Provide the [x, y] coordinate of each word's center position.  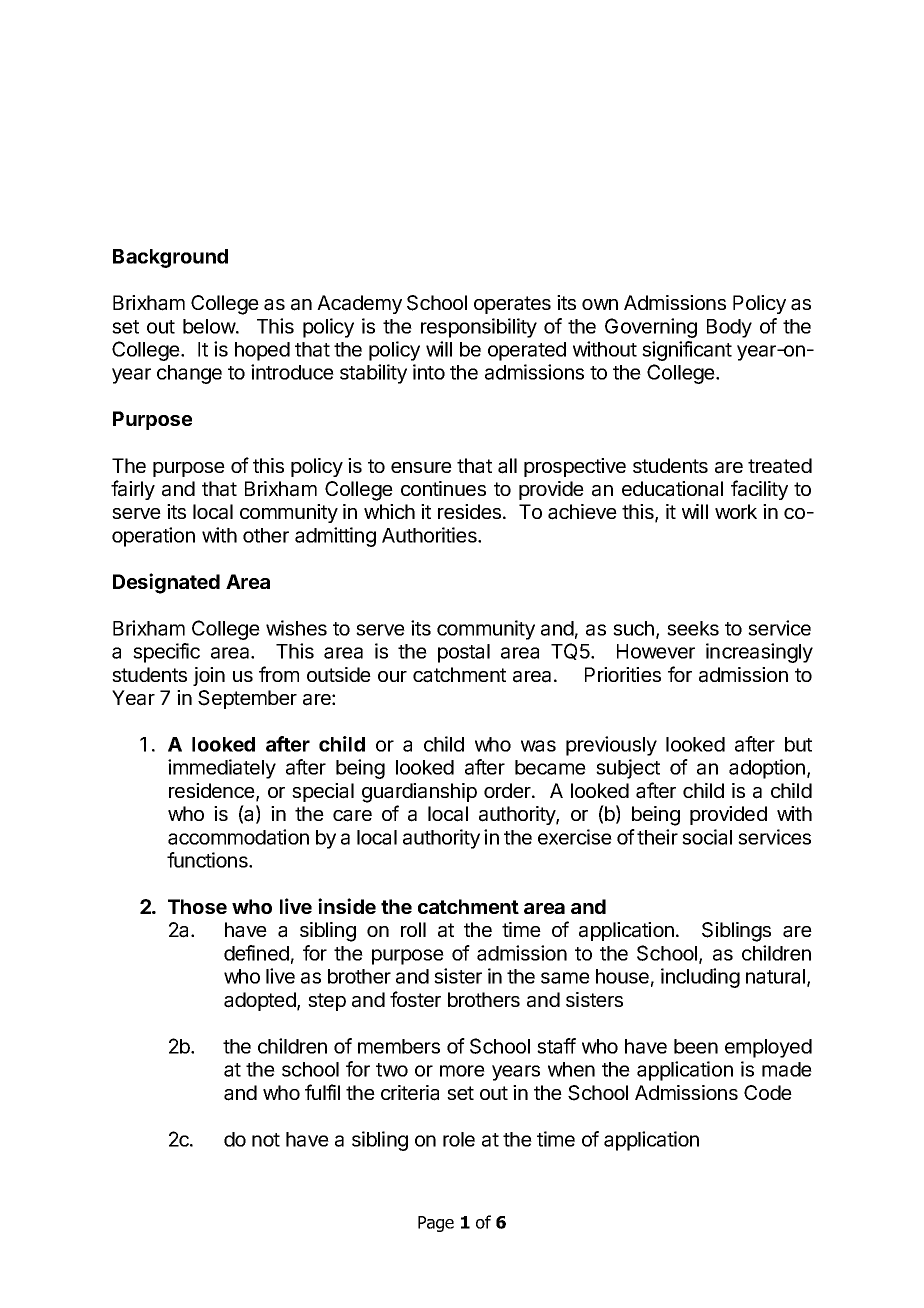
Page [436, 1224]
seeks [693, 628]
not [266, 1140]
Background [170, 258]
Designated [166, 583]
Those [197, 906]
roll [413, 929]
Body [729, 328]
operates [512, 305]
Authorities [430, 535]
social [707, 837]
